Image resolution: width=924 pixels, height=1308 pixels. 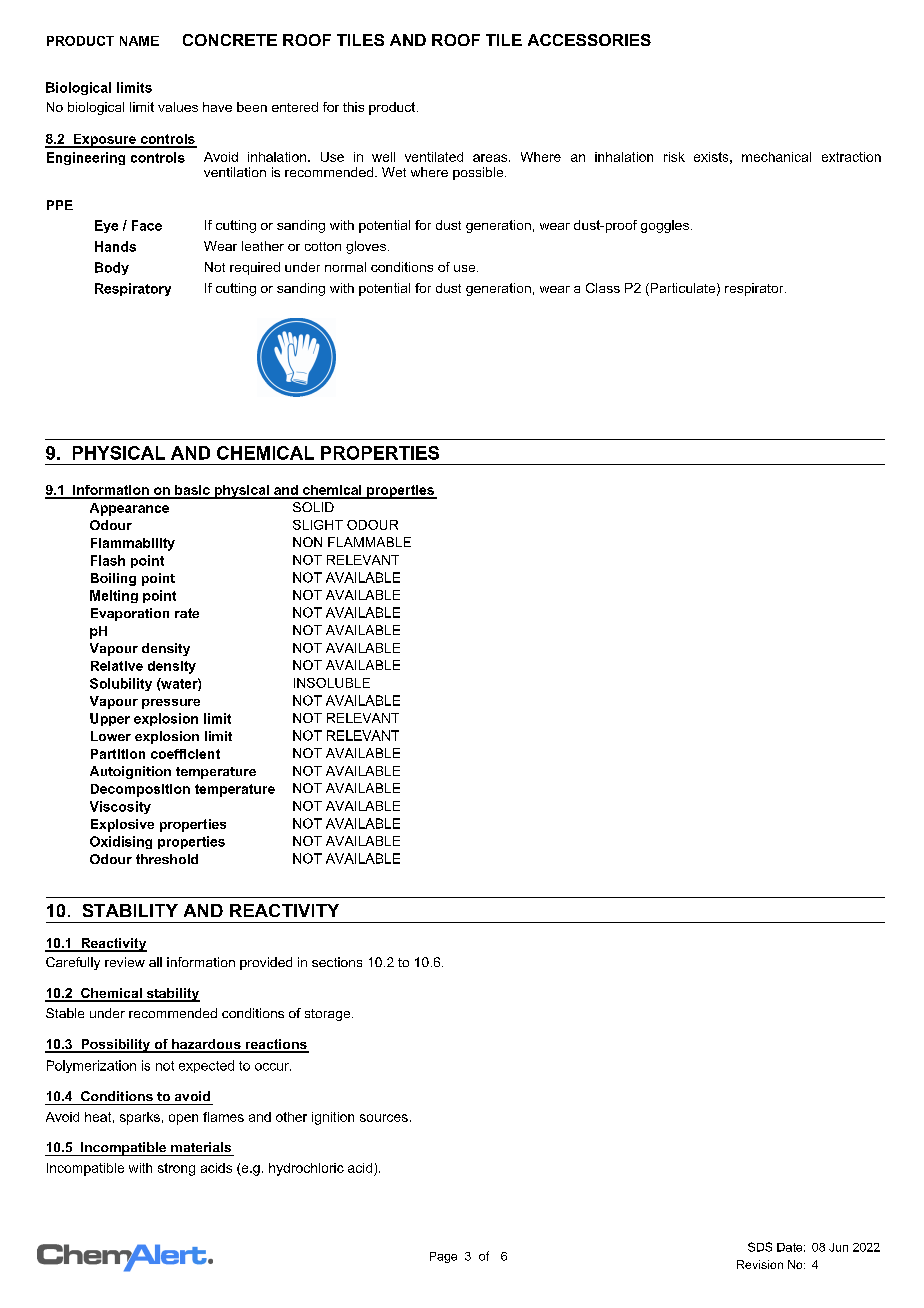 I want to click on Page, so click(x=443, y=1257).
